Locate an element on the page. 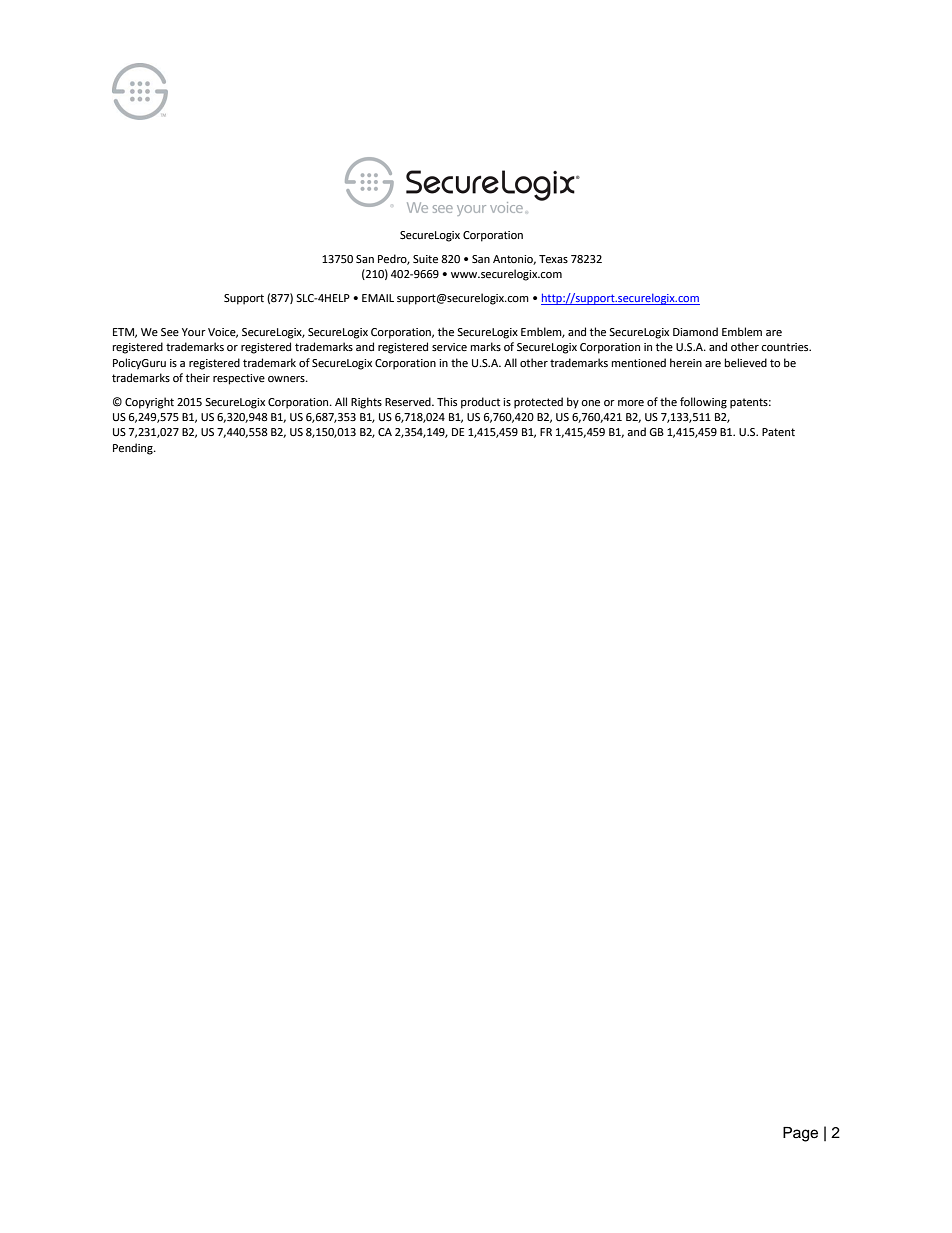 This image has width=952, height=1233. Copyright is located at coordinates (149, 403).
